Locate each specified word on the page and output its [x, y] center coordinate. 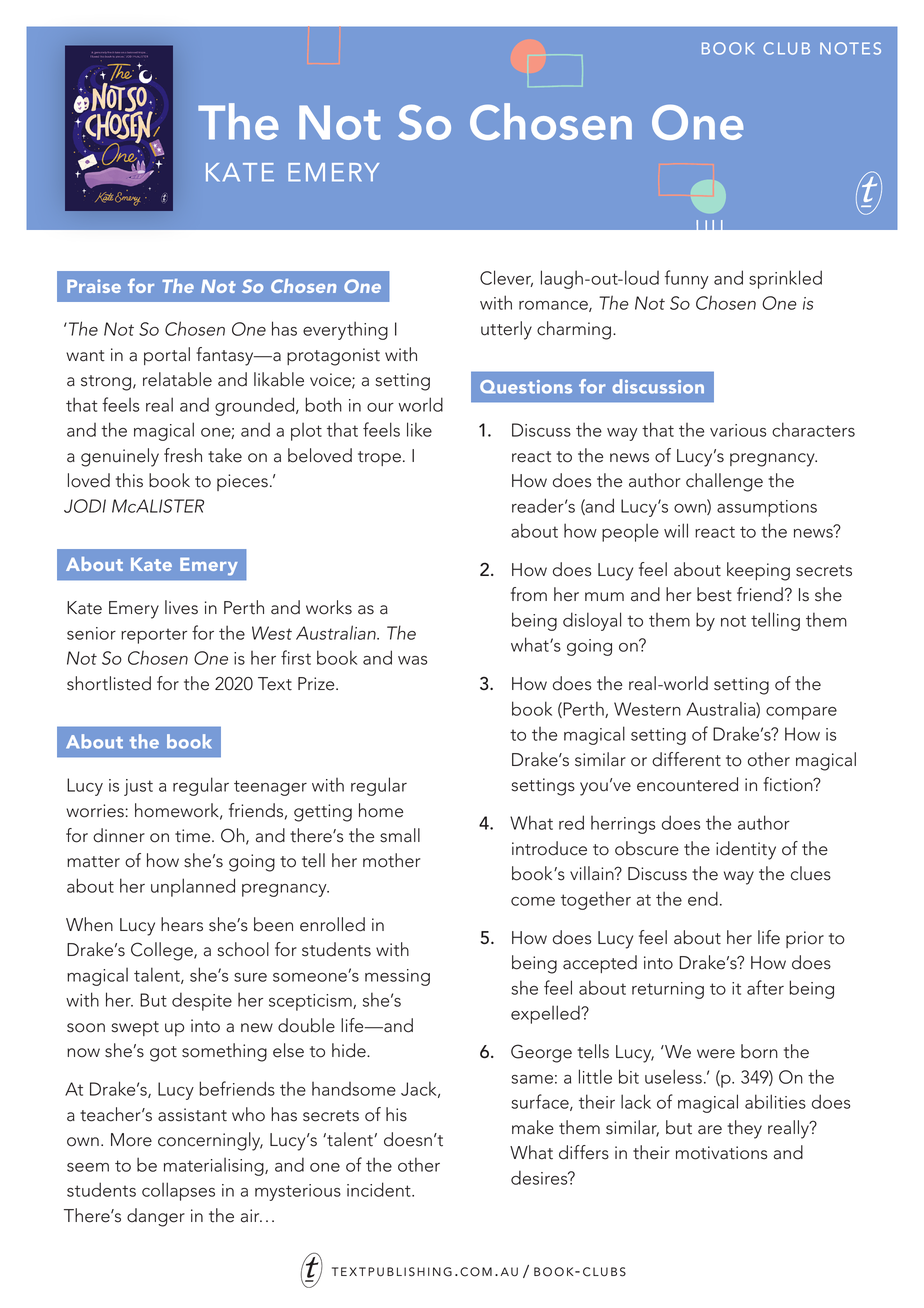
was [412, 660]
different [686, 759]
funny [687, 279]
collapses [178, 1191]
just [138, 787]
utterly [506, 330]
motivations [721, 1153]
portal [167, 356]
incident [380, 1189]
